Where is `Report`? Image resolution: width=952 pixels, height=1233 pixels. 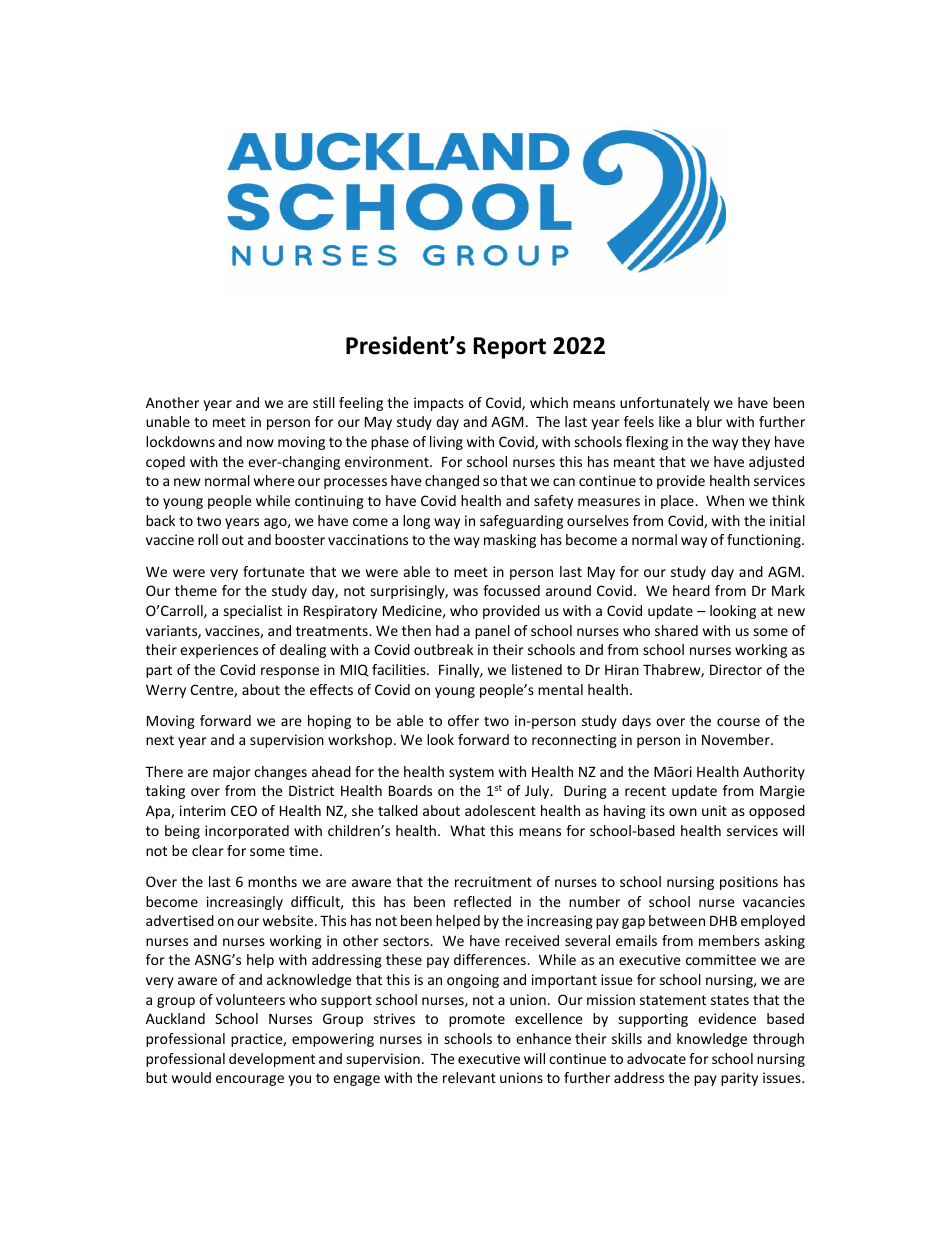 Report is located at coordinates (510, 348).
